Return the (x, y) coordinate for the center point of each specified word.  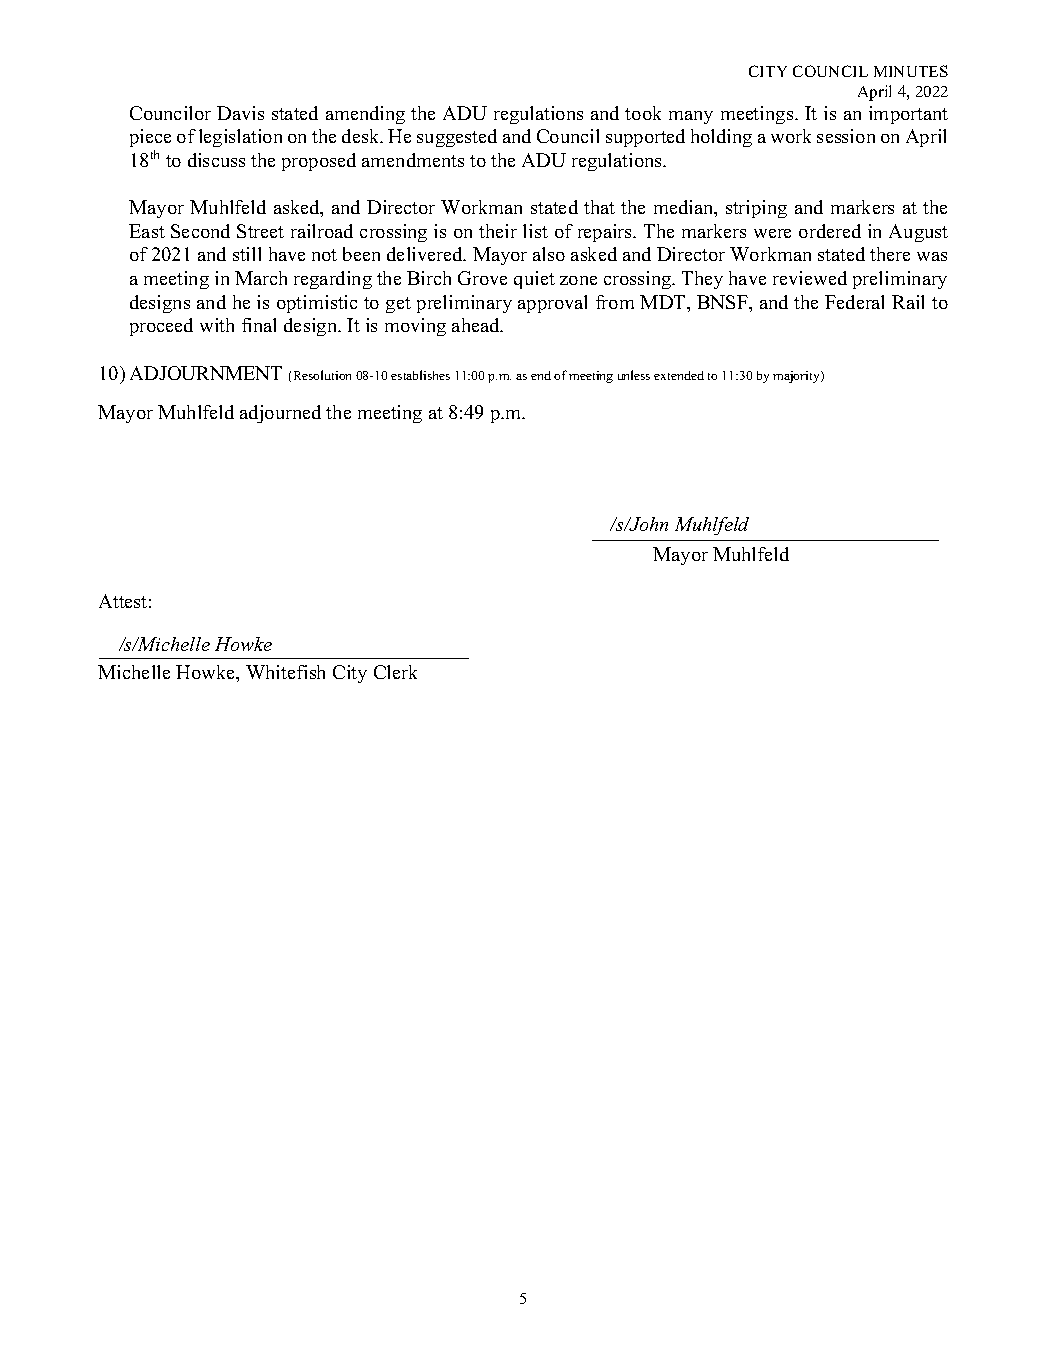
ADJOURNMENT (206, 373)
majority (797, 377)
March (261, 278)
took (643, 113)
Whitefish (285, 672)
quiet (534, 280)
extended (679, 375)
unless (634, 375)
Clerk (395, 672)
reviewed (810, 278)
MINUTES (911, 71)
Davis (240, 113)
